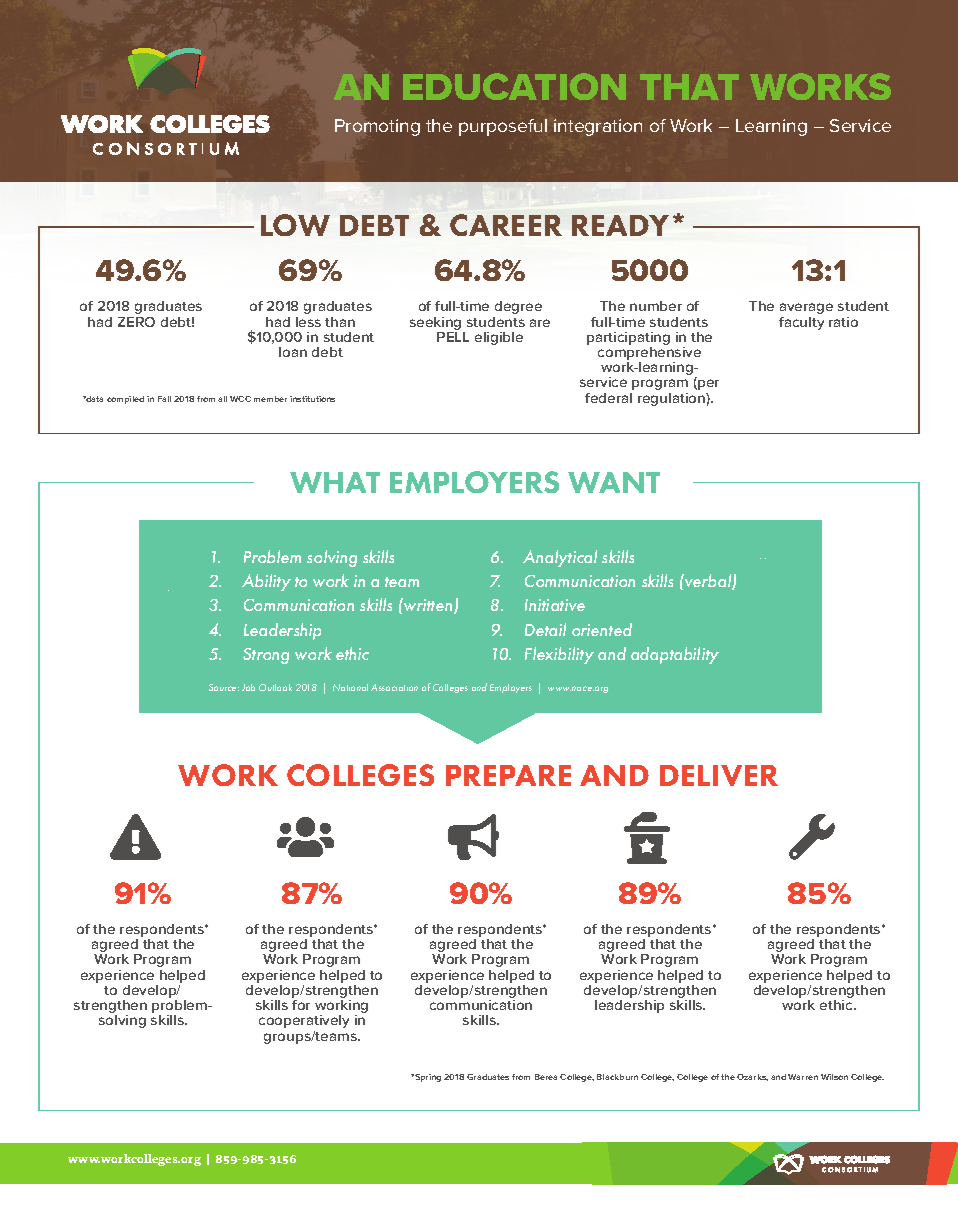 The image size is (958, 1232). I want to click on written, so click(428, 606).
